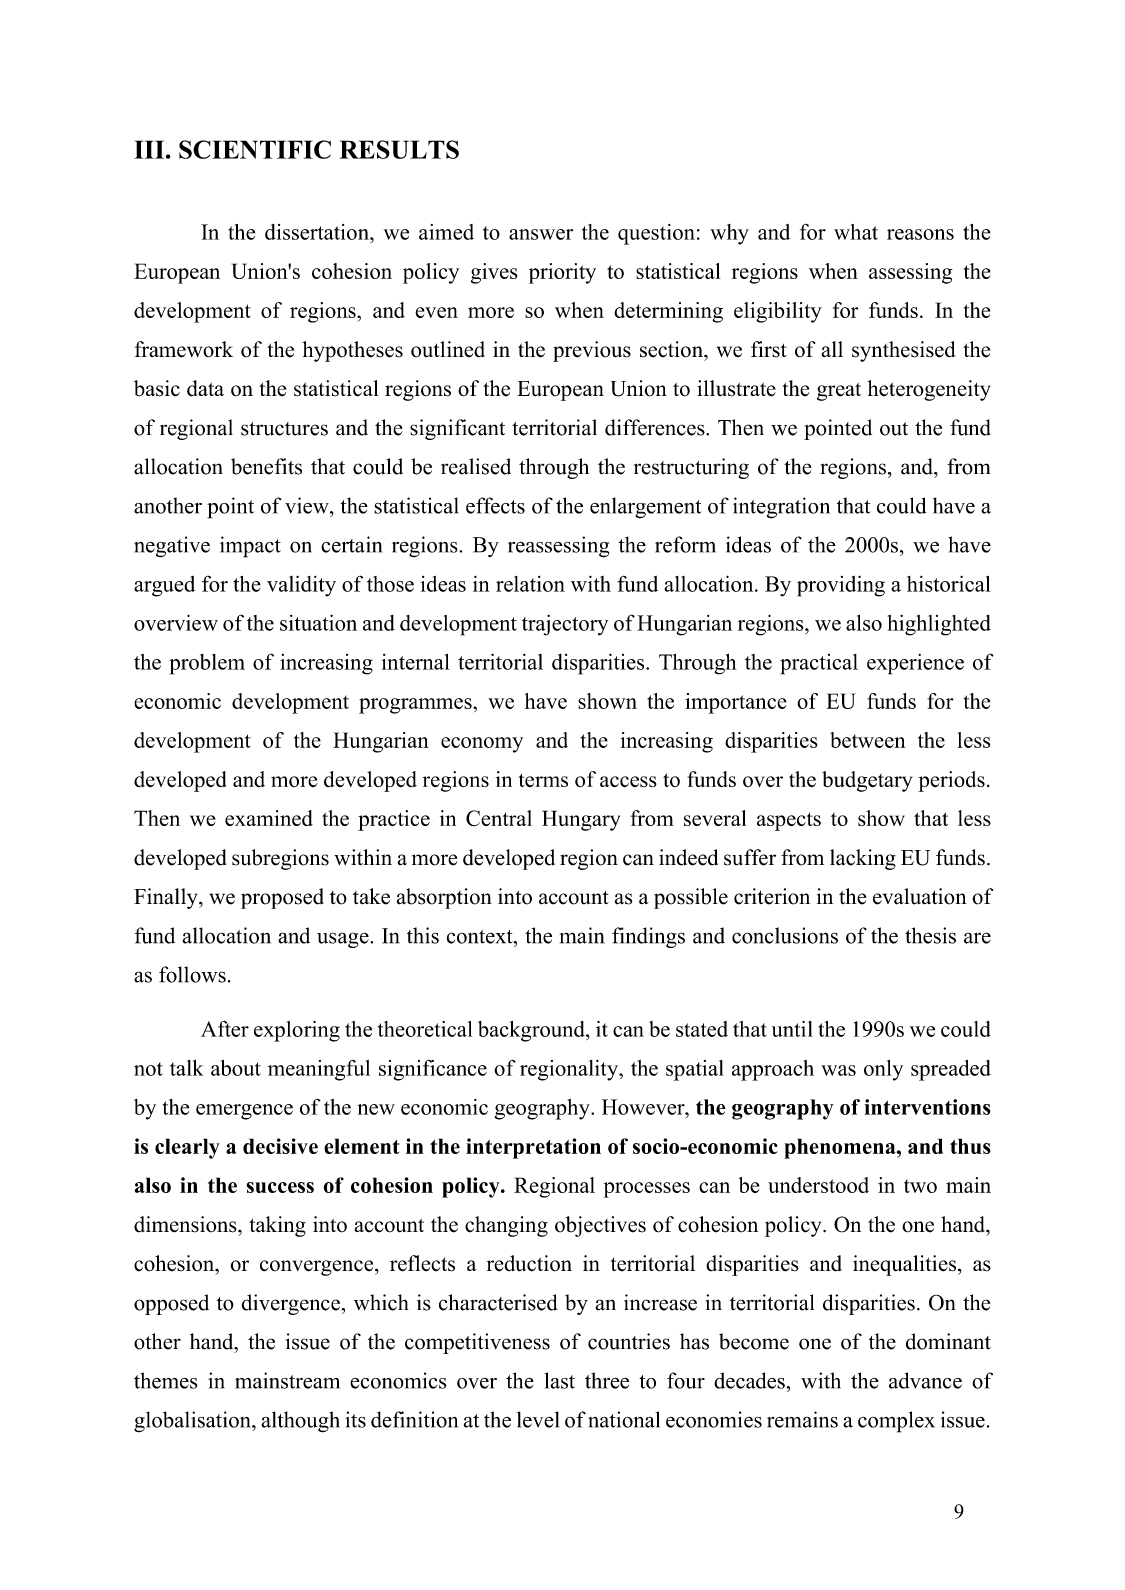 This page has height=1590, width=1125. I want to click on terms, so click(543, 780).
